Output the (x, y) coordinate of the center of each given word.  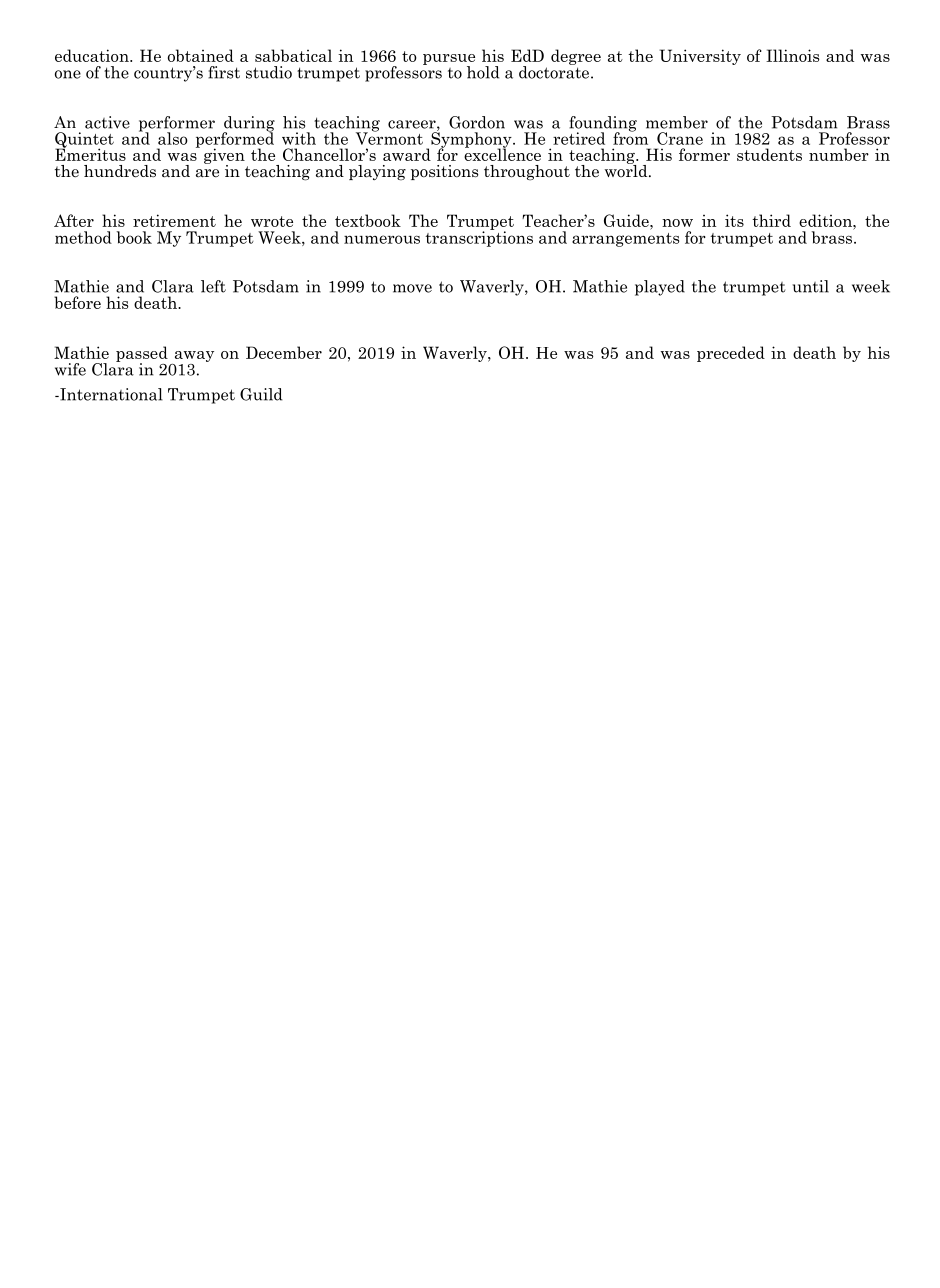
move (412, 288)
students (769, 154)
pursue (449, 60)
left (213, 286)
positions (444, 172)
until (810, 286)
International (110, 394)
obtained (201, 55)
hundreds (120, 171)
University (700, 57)
